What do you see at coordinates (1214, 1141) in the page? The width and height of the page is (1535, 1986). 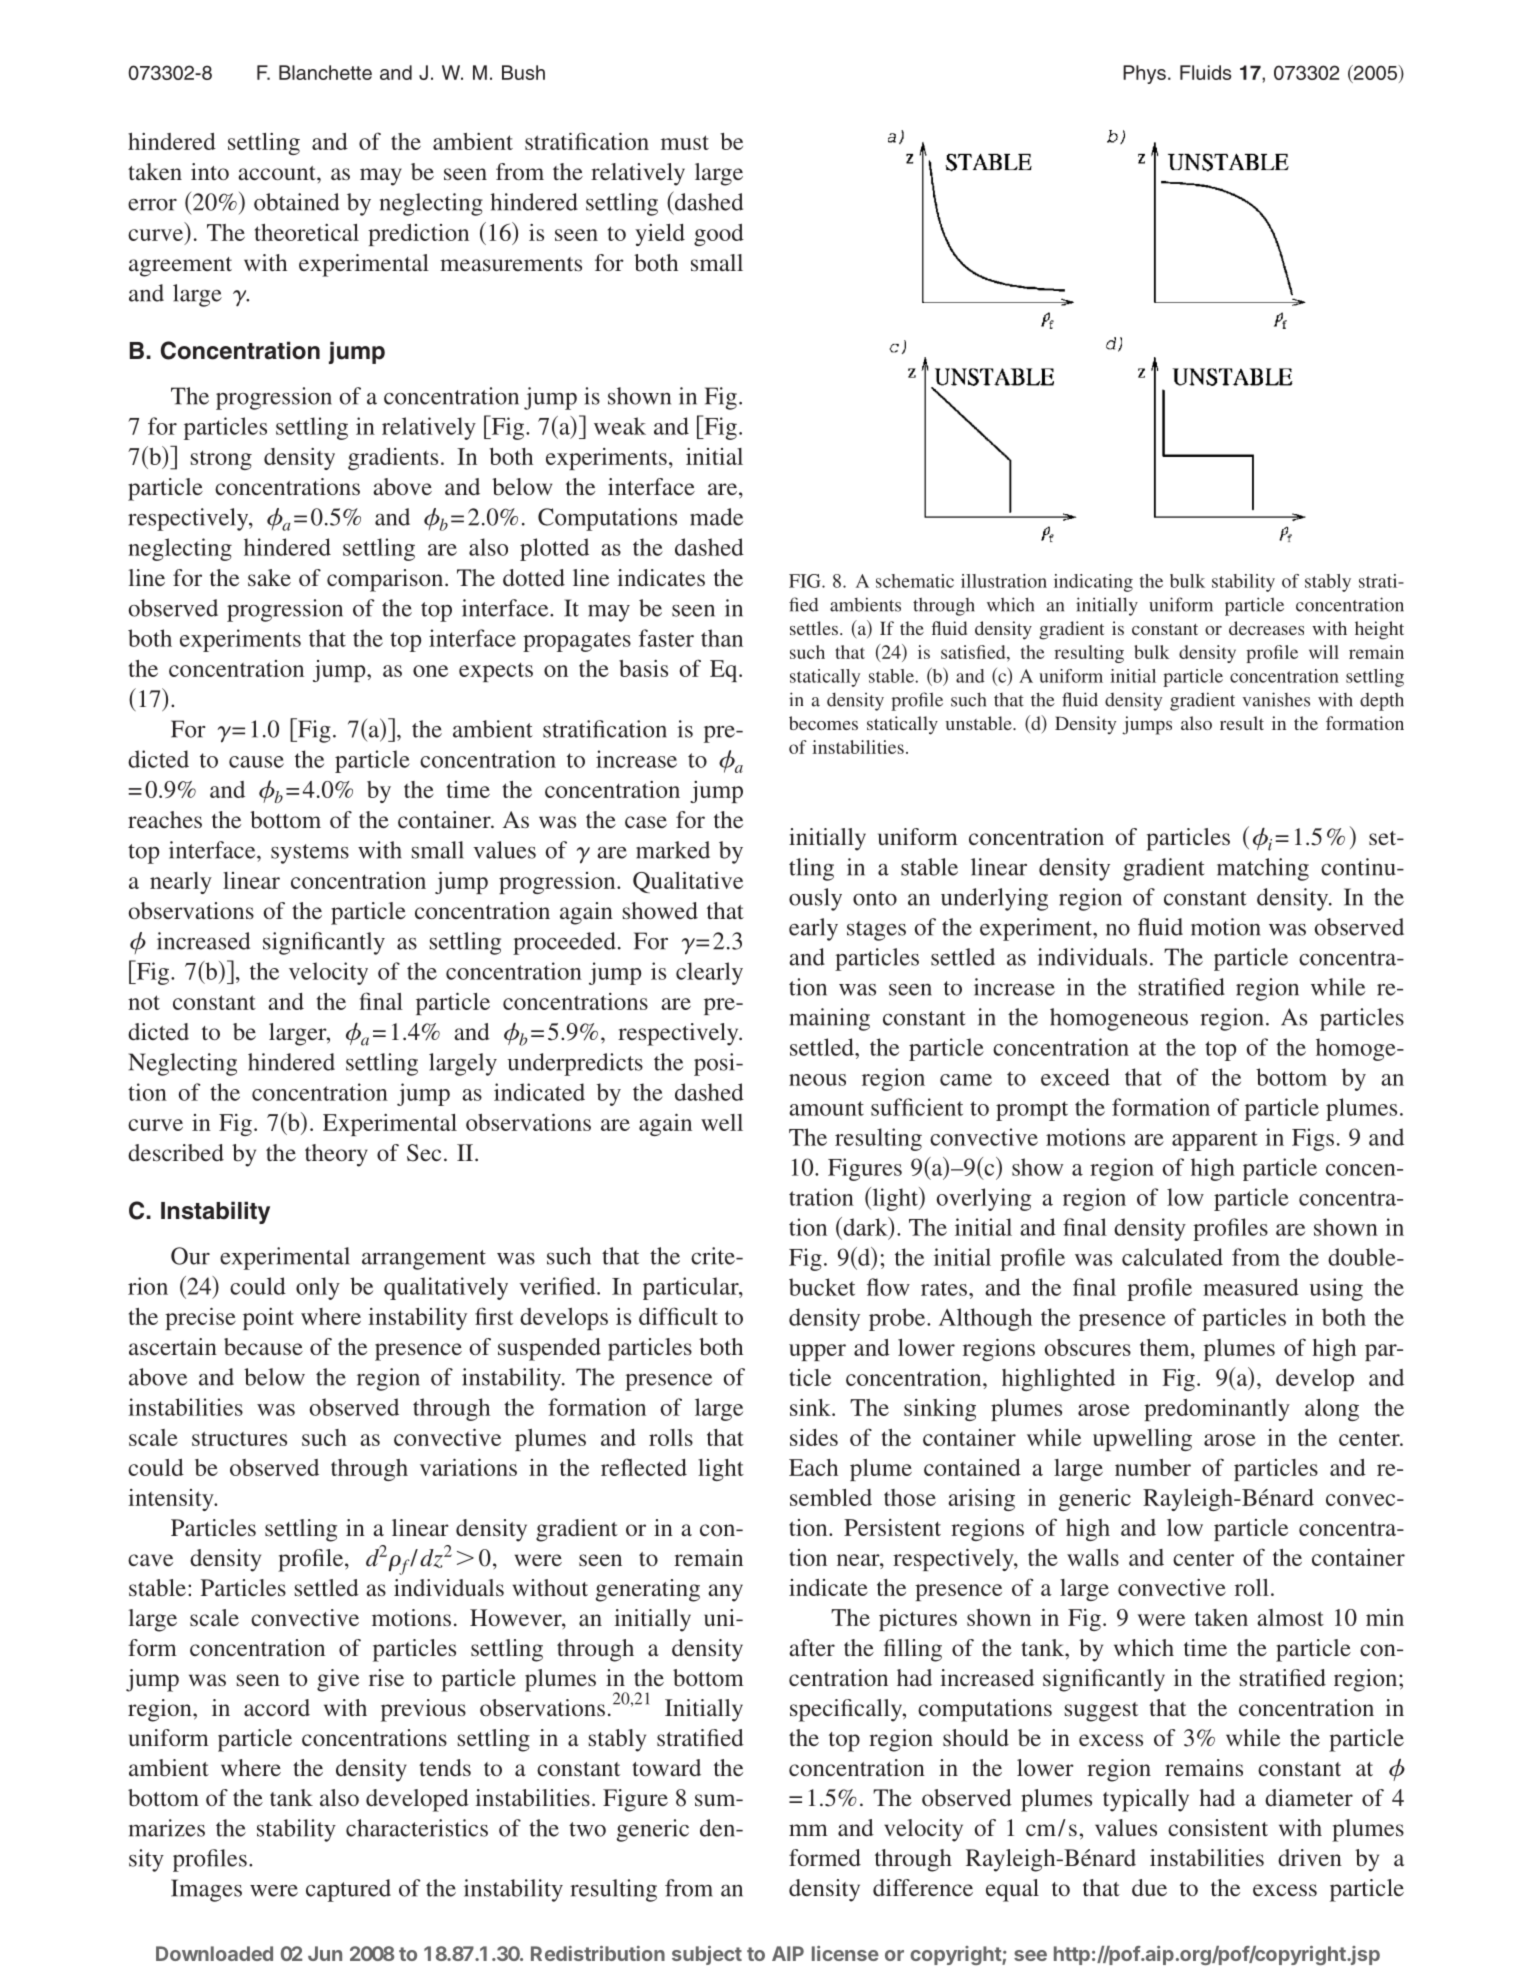 I see `apparent` at bounding box center [1214, 1141].
